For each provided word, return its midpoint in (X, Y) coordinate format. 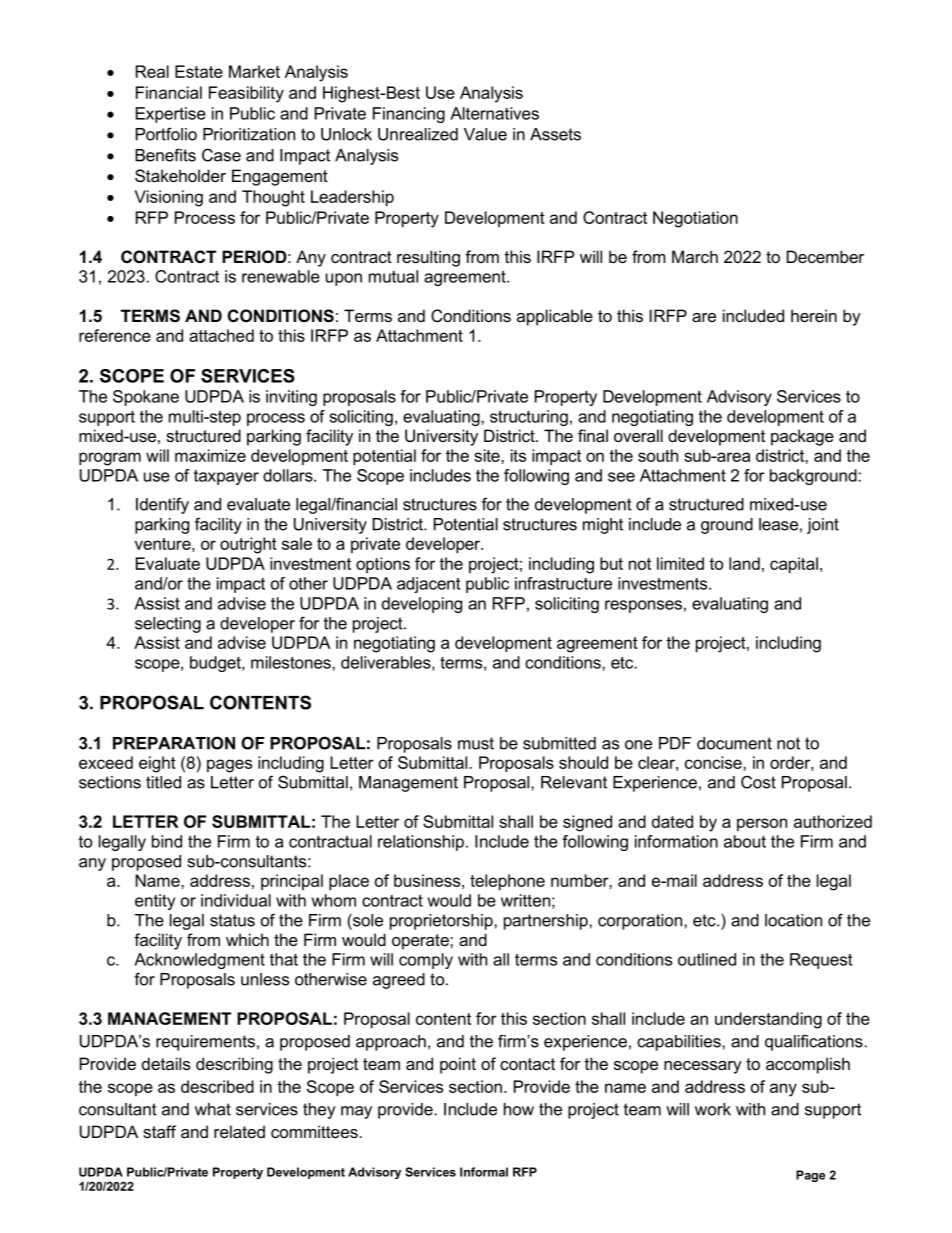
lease (778, 524)
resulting (428, 258)
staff (159, 1131)
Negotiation (695, 219)
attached (221, 335)
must (476, 743)
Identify (162, 505)
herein (814, 315)
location (793, 920)
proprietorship (442, 922)
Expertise (171, 115)
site (488, 455)
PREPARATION (174, 743)
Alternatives (494, 113)
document (734, 743)
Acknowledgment (199, 961)
